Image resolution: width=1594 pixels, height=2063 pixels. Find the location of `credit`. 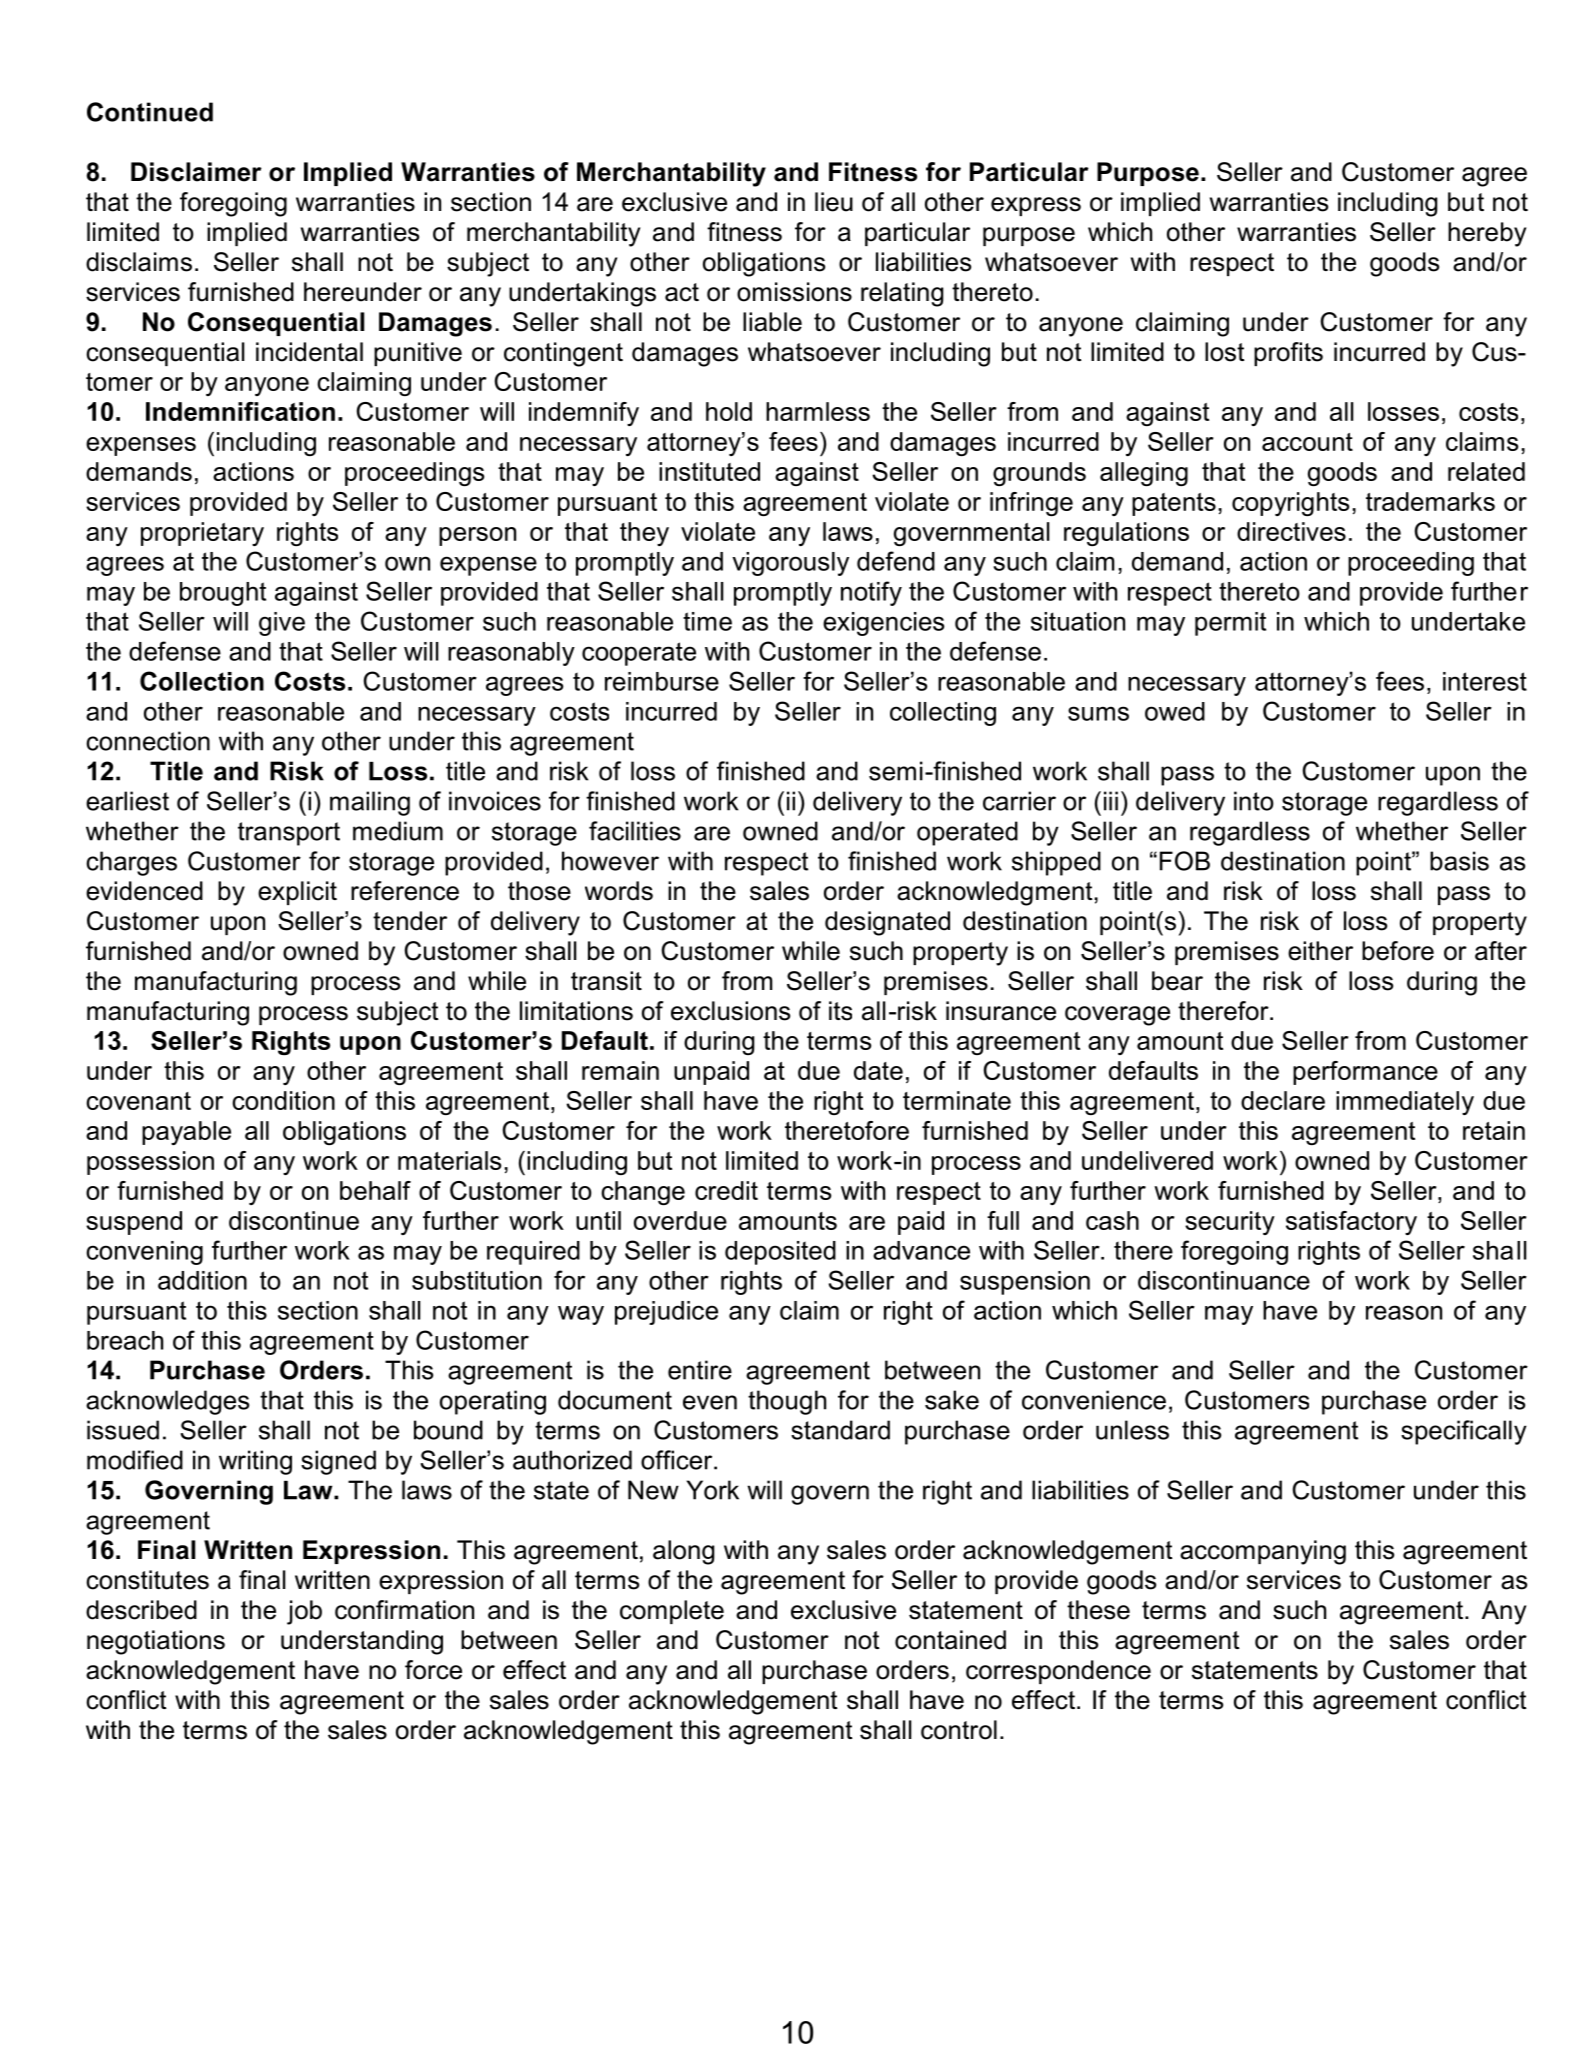

credit is located at coordinates (726, 1190).
